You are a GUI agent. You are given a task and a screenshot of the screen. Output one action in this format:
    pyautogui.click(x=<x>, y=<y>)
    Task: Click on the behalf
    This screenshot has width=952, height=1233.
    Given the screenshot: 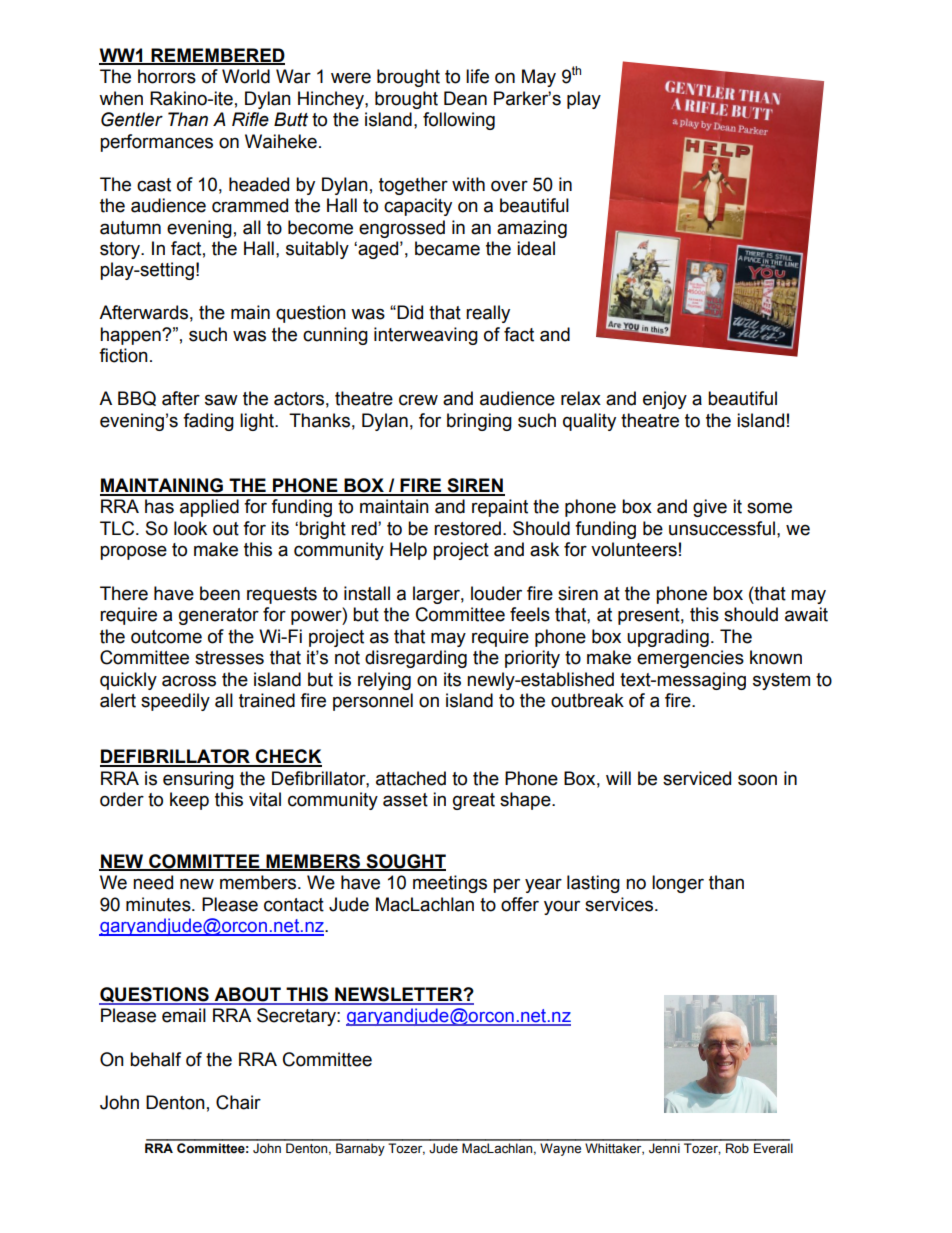 What is the action you would take?
    pyautogui.click(x=155, y=1059)
